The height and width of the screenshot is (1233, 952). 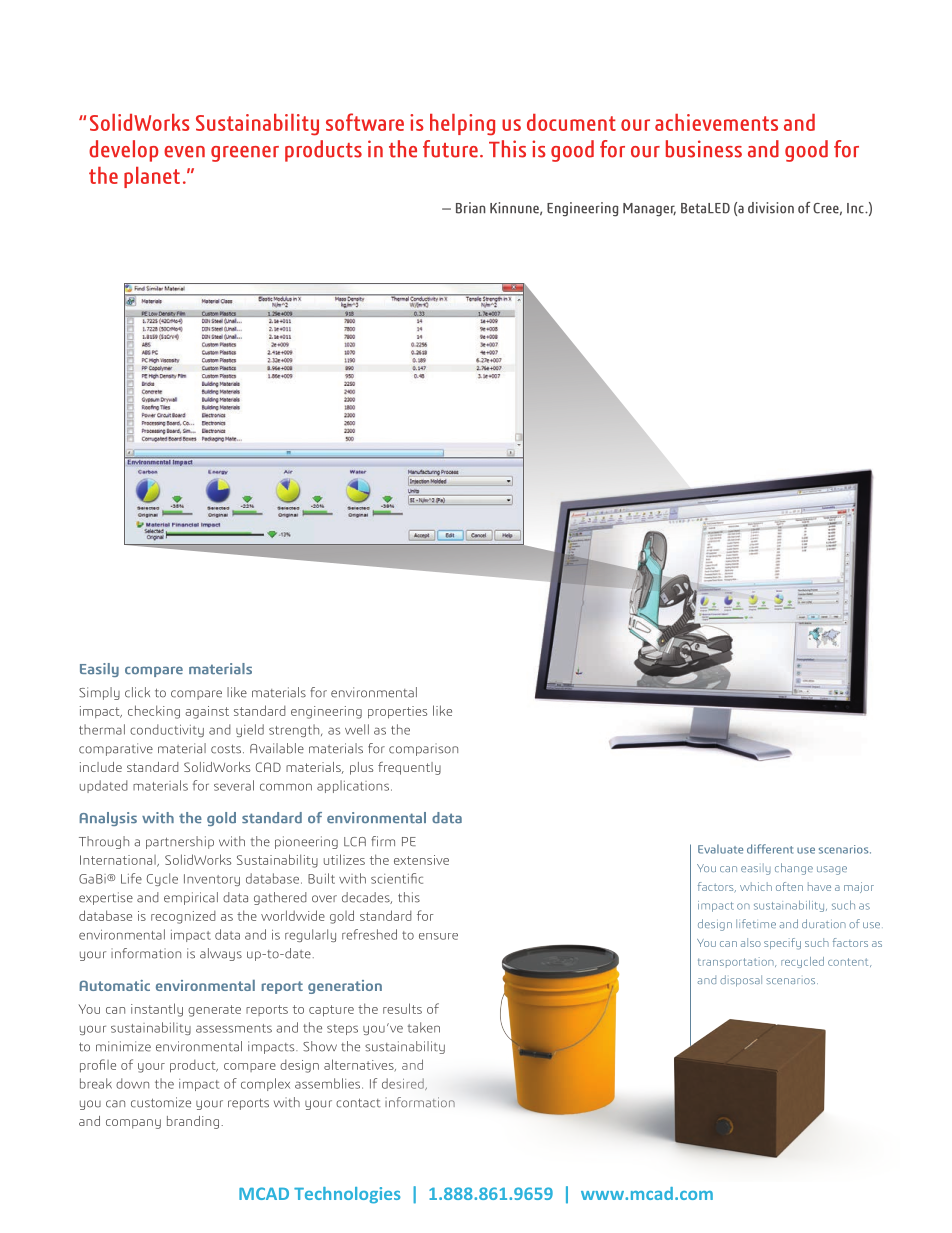 What do you see at coordinates (397, 712) in the screenshot?
I see `properties` at bounding box center [397, 712].
